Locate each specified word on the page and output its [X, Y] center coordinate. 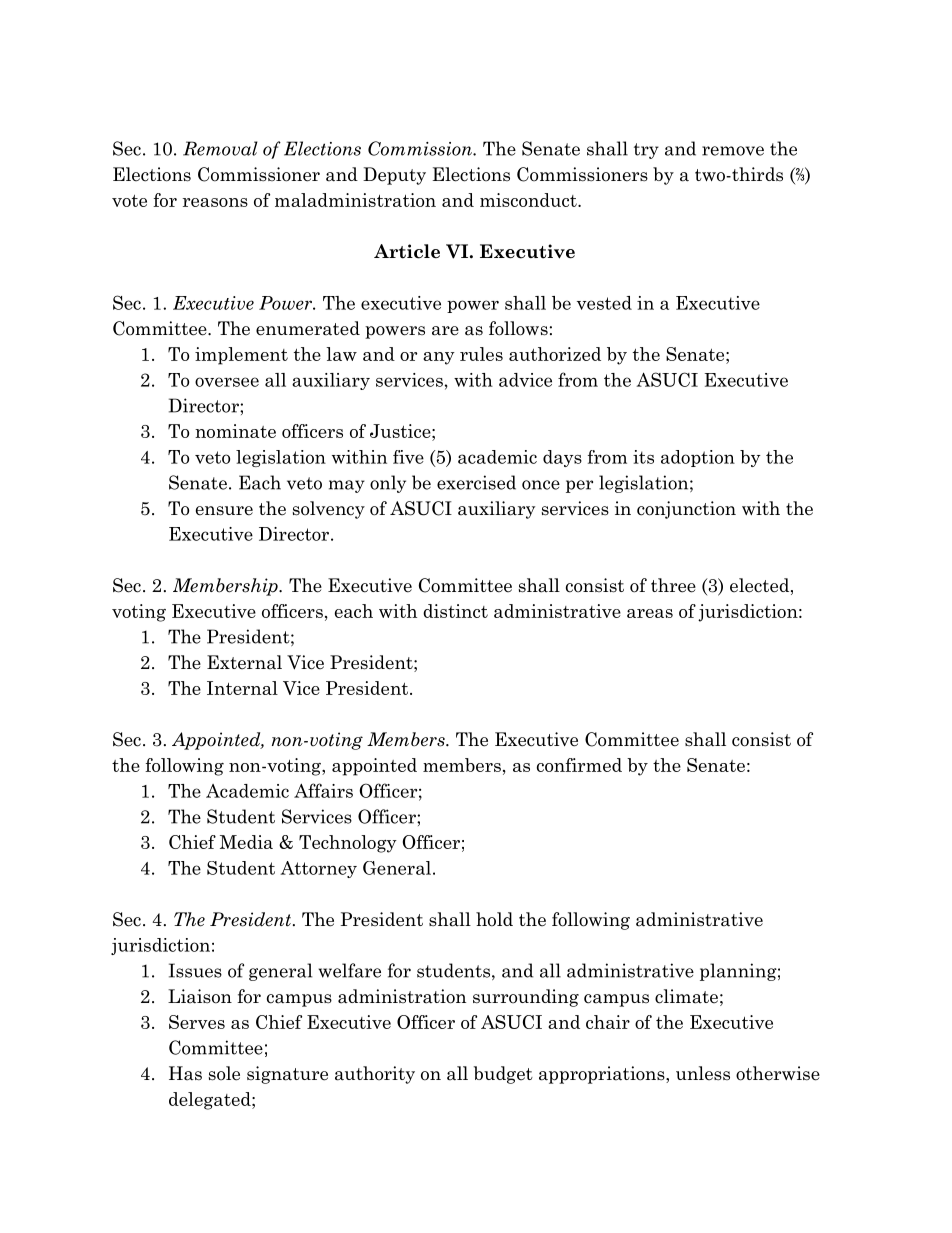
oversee [227, 382]
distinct [455, 611]
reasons [215, 202]
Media [246, 842]
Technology [348, 844]
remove [733, 151]
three [673, 585]
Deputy [394, 176]
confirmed [579, 765]
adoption [698, 458]
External [244, 662]
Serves [197, 1022]
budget [503, 1075]
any [439, 358]
